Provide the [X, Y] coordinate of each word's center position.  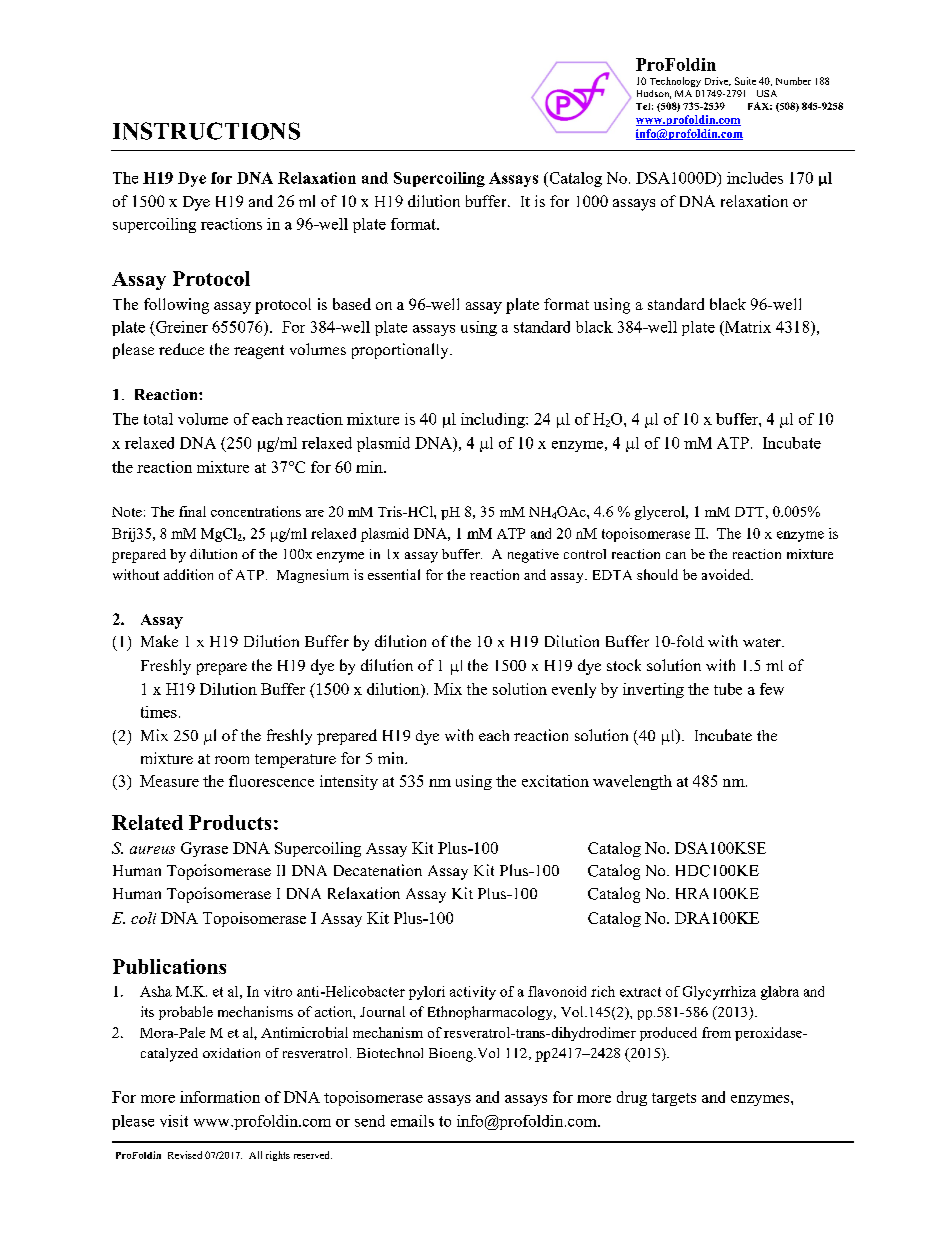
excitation [555, 781]
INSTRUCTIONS [206, 131]
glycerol [661, 513]
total [158, 419]
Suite [745, 81]
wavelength [632, 782]
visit [174, 1121]
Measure [169, 781]
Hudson [654, 94]
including [494, 420]
